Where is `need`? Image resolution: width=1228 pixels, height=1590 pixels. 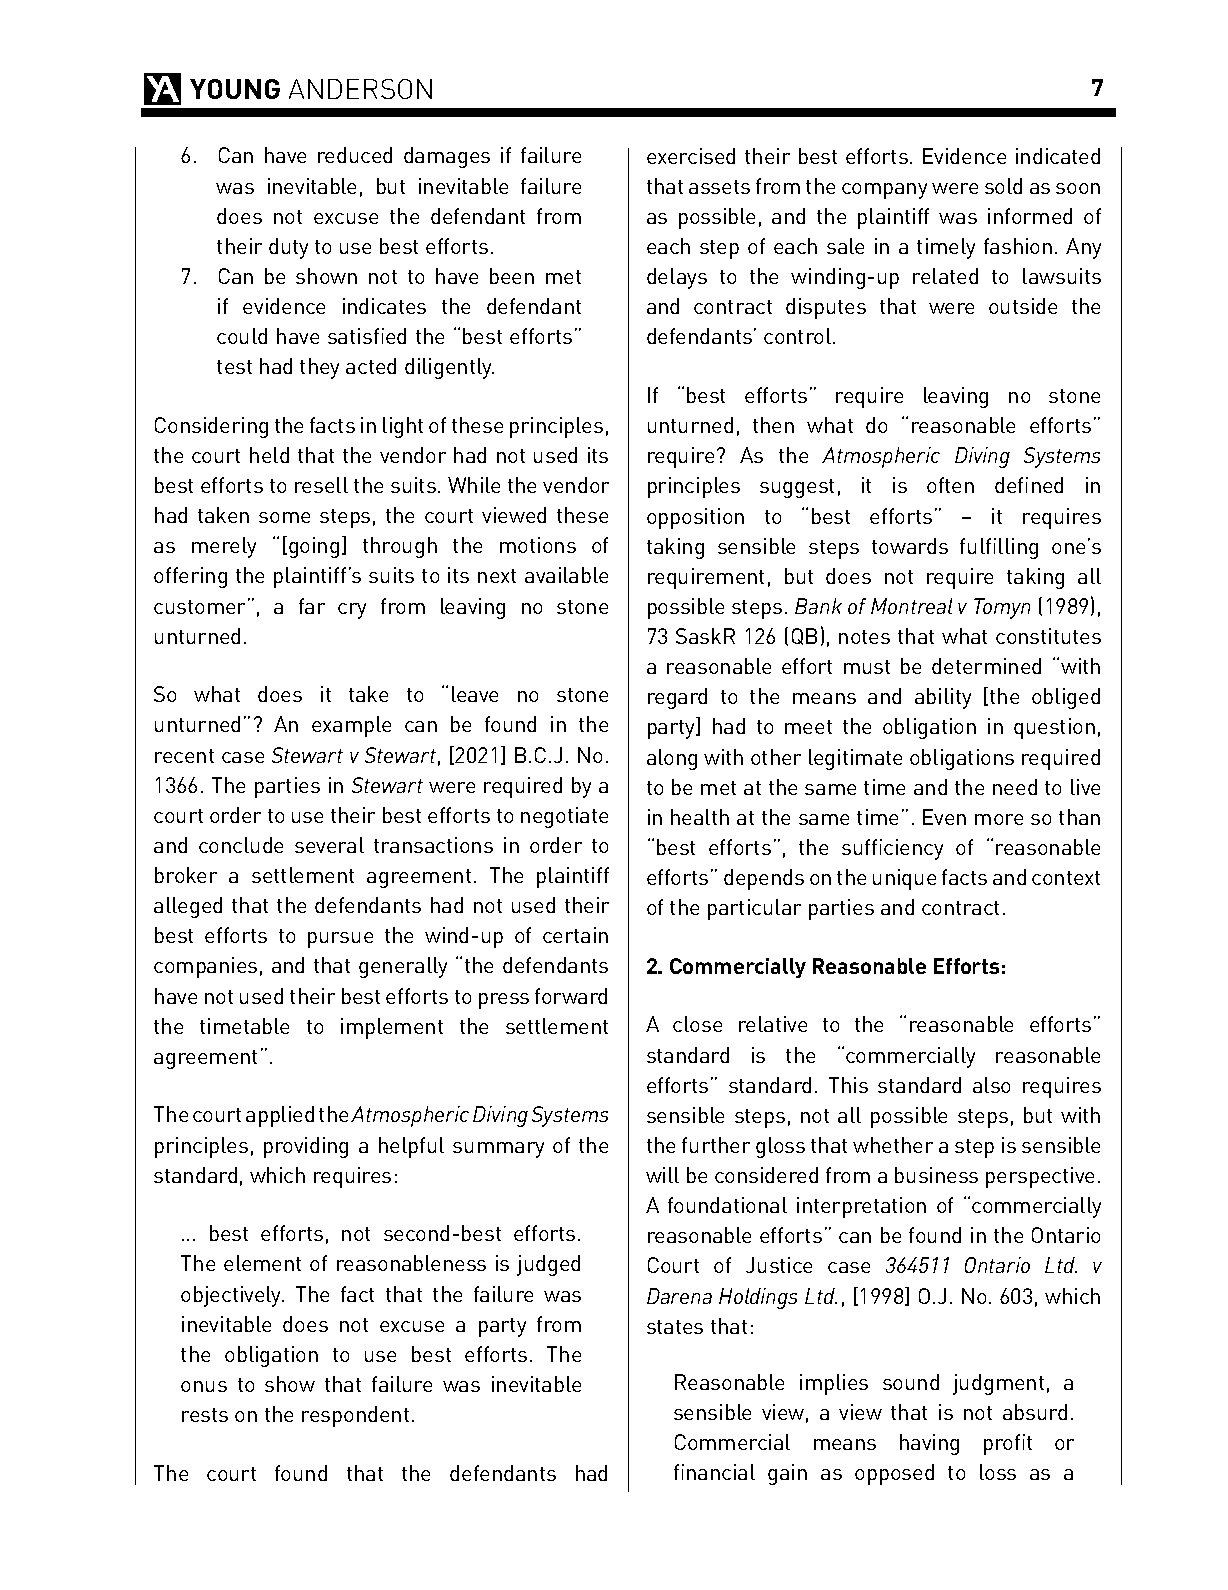 need is located at coordinates (1015, 787).
